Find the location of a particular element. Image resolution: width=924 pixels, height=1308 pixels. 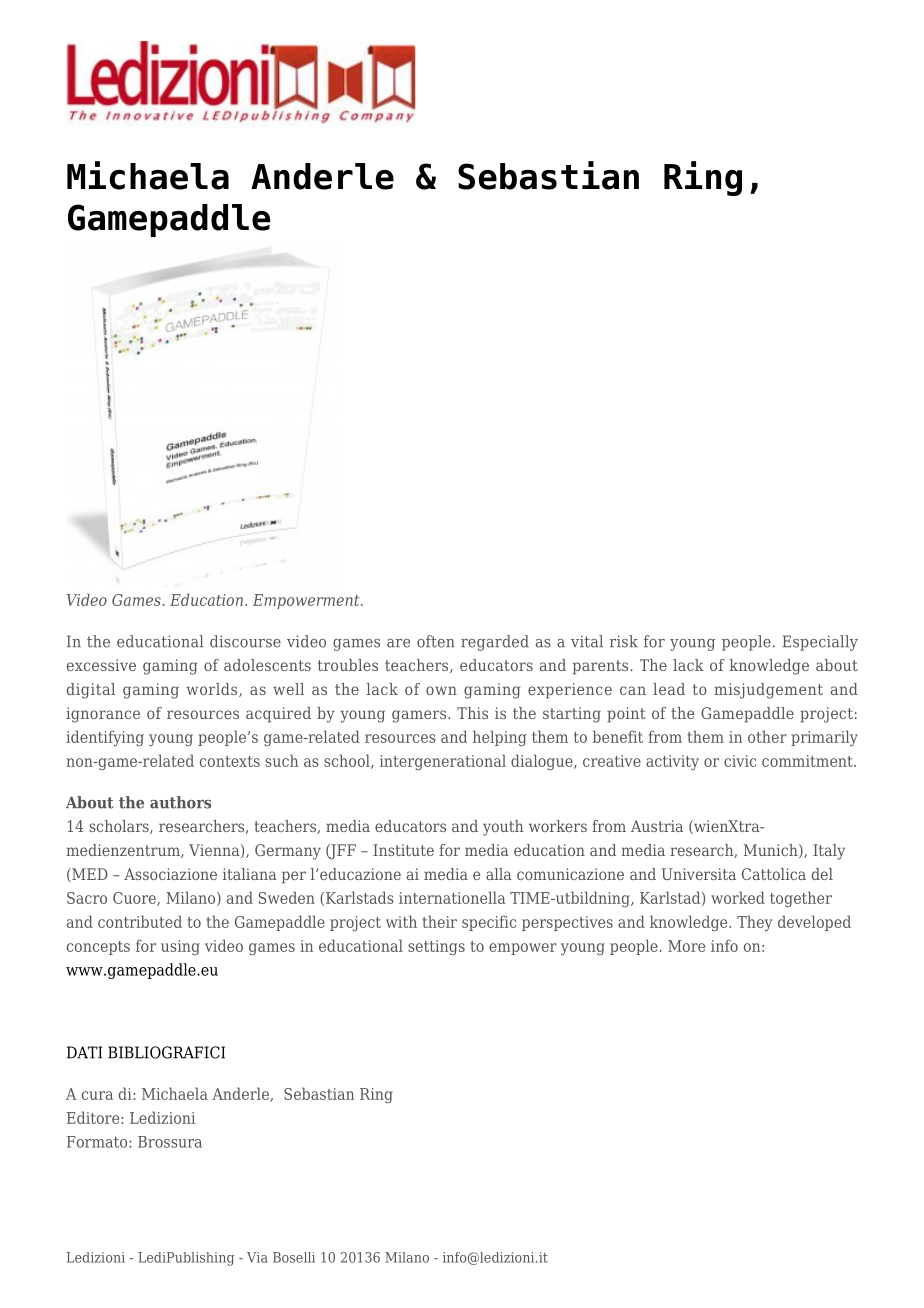

Austria is located at coordinates (657, 826).
